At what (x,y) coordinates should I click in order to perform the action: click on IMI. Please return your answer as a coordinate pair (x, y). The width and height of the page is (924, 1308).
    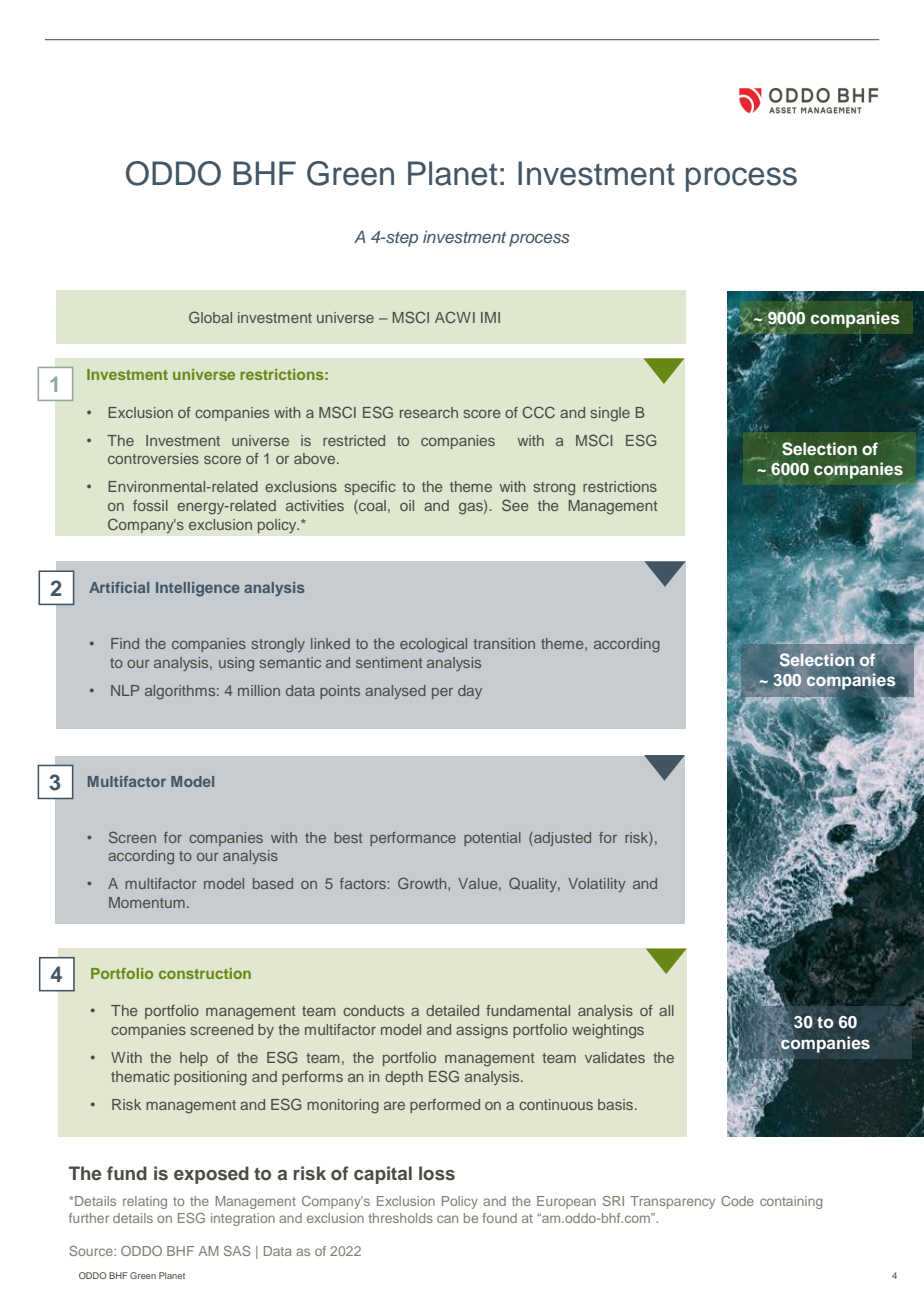
    Looking at the image, I should click on (490, 317).
